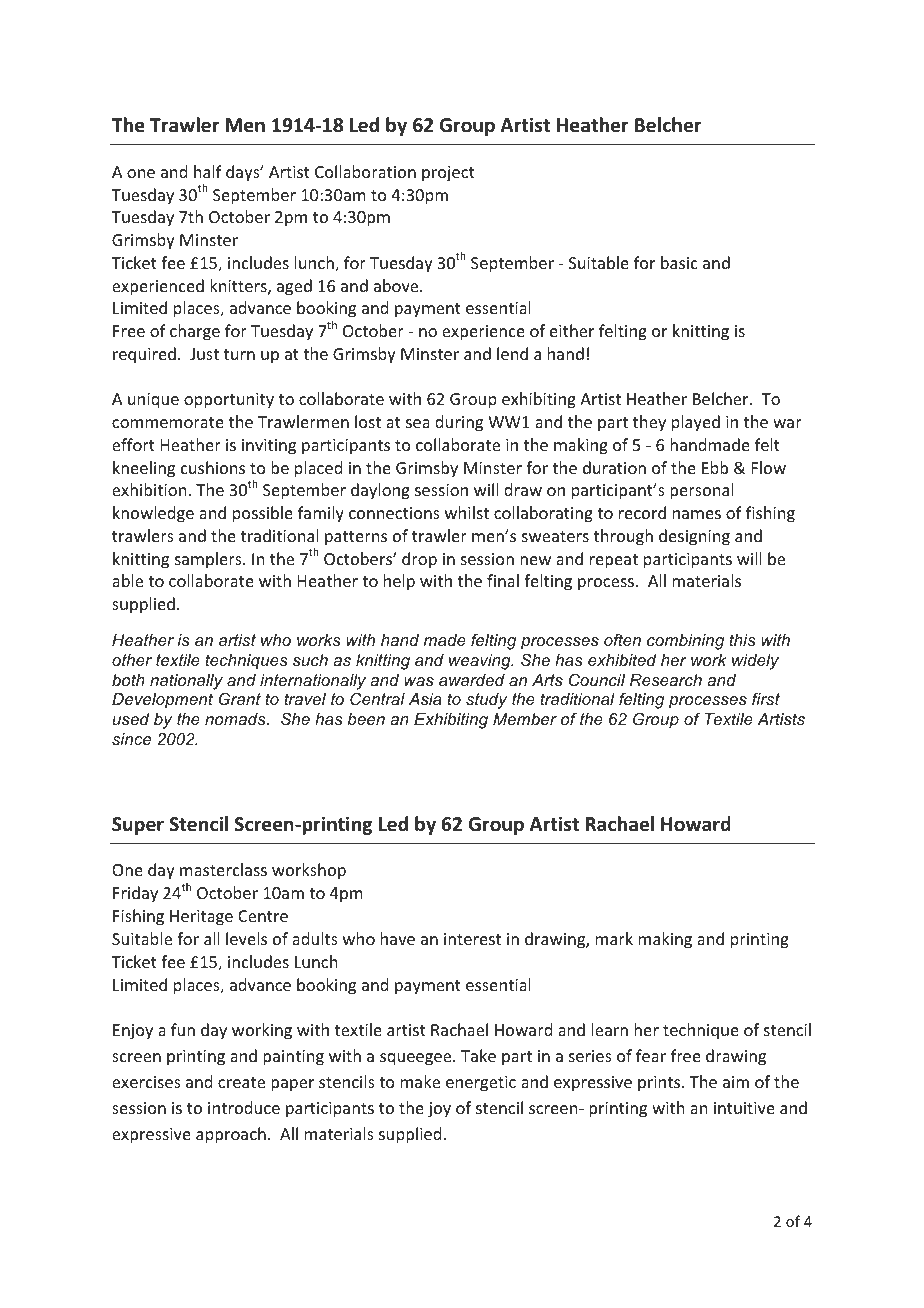 The width and height of the screenshot is (924, 1308). Describe the element at coordinates (525, 719) in the screenshot. I see `Member` at that location.
